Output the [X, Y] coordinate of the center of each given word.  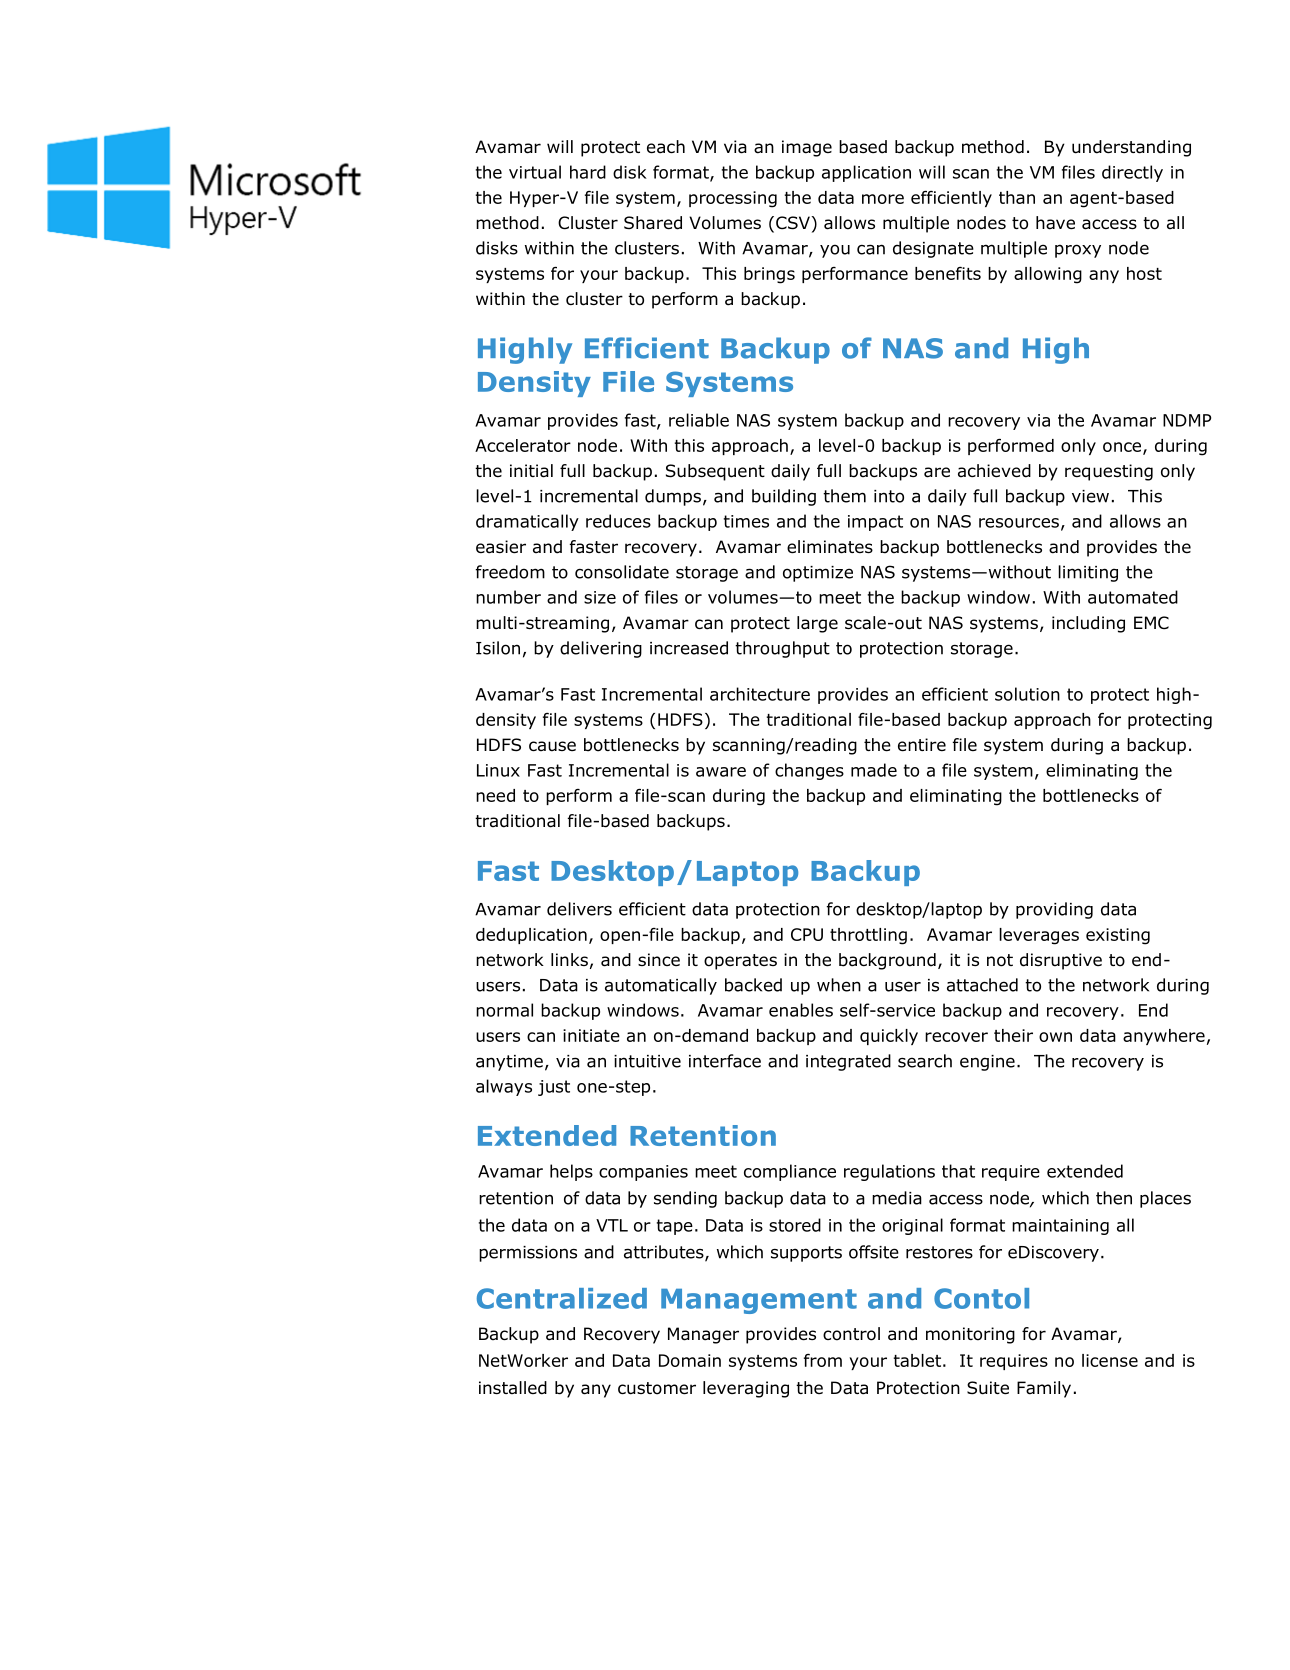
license [1110, 1360]
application [866, 173]
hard [588, 172]
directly [1132, 173]
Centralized [562, 1298]
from [823, 1360]
